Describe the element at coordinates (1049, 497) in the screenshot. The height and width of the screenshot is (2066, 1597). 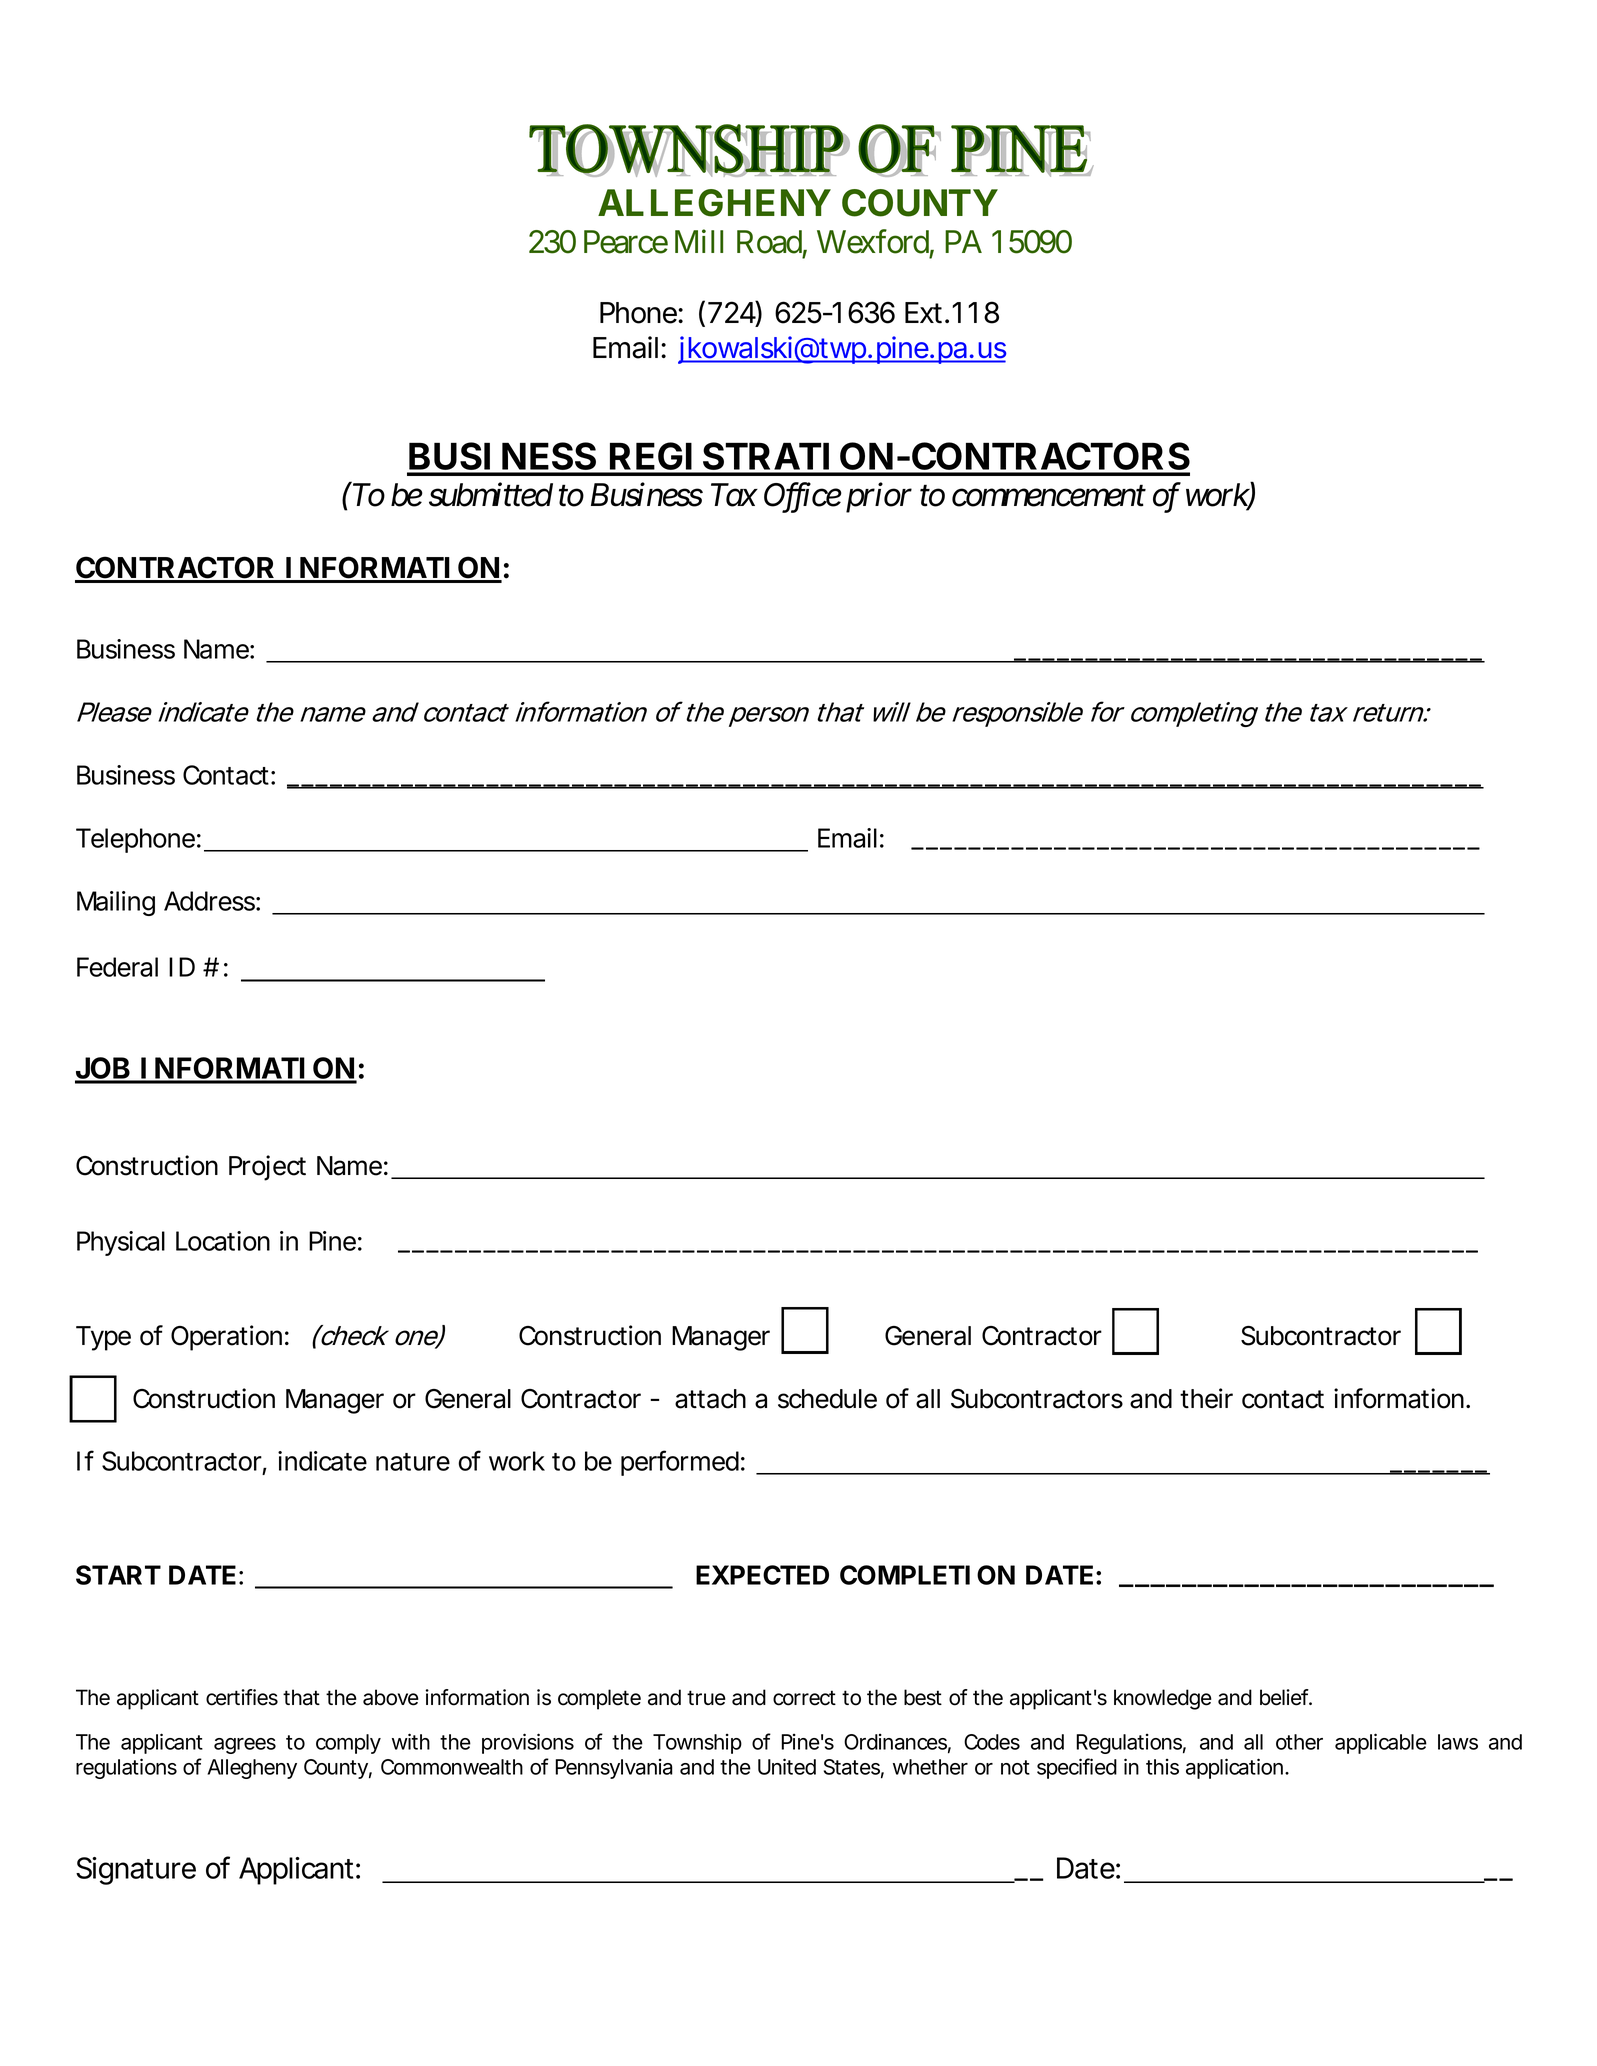
I see `commencement` at that location.
